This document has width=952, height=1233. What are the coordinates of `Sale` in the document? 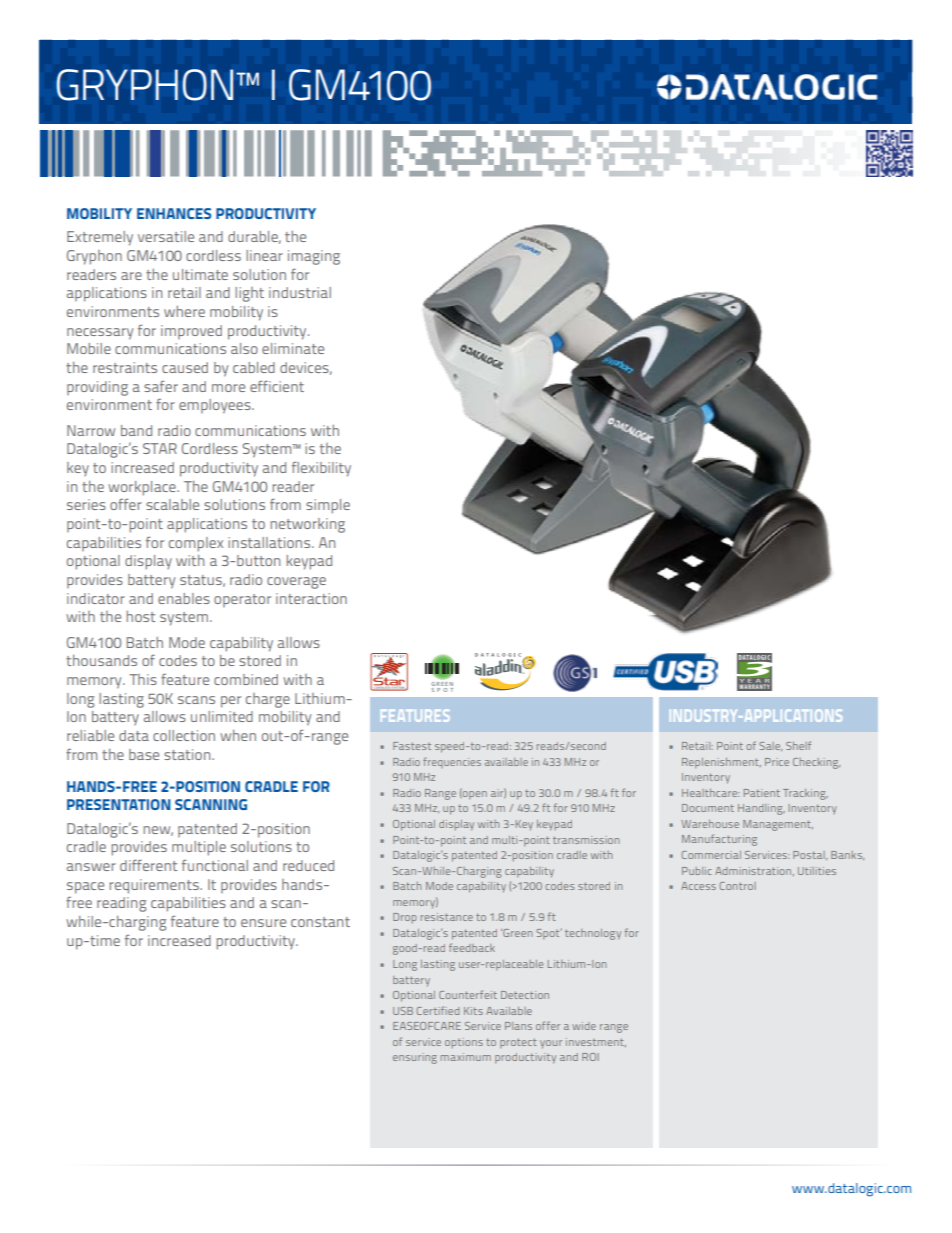 It's located at (770, 746).
